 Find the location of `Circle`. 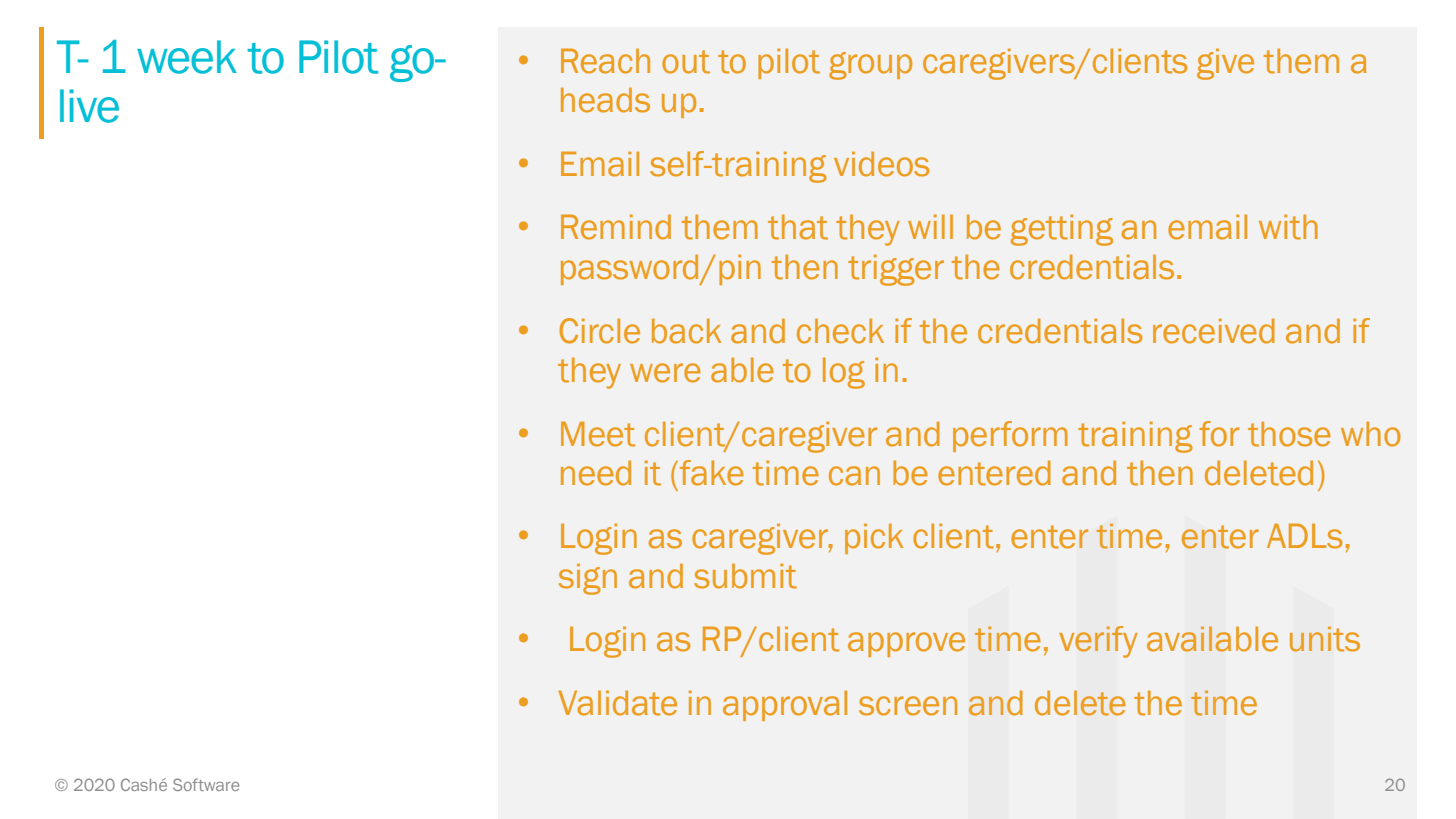

Circle is located at coordinates (599, 331).
